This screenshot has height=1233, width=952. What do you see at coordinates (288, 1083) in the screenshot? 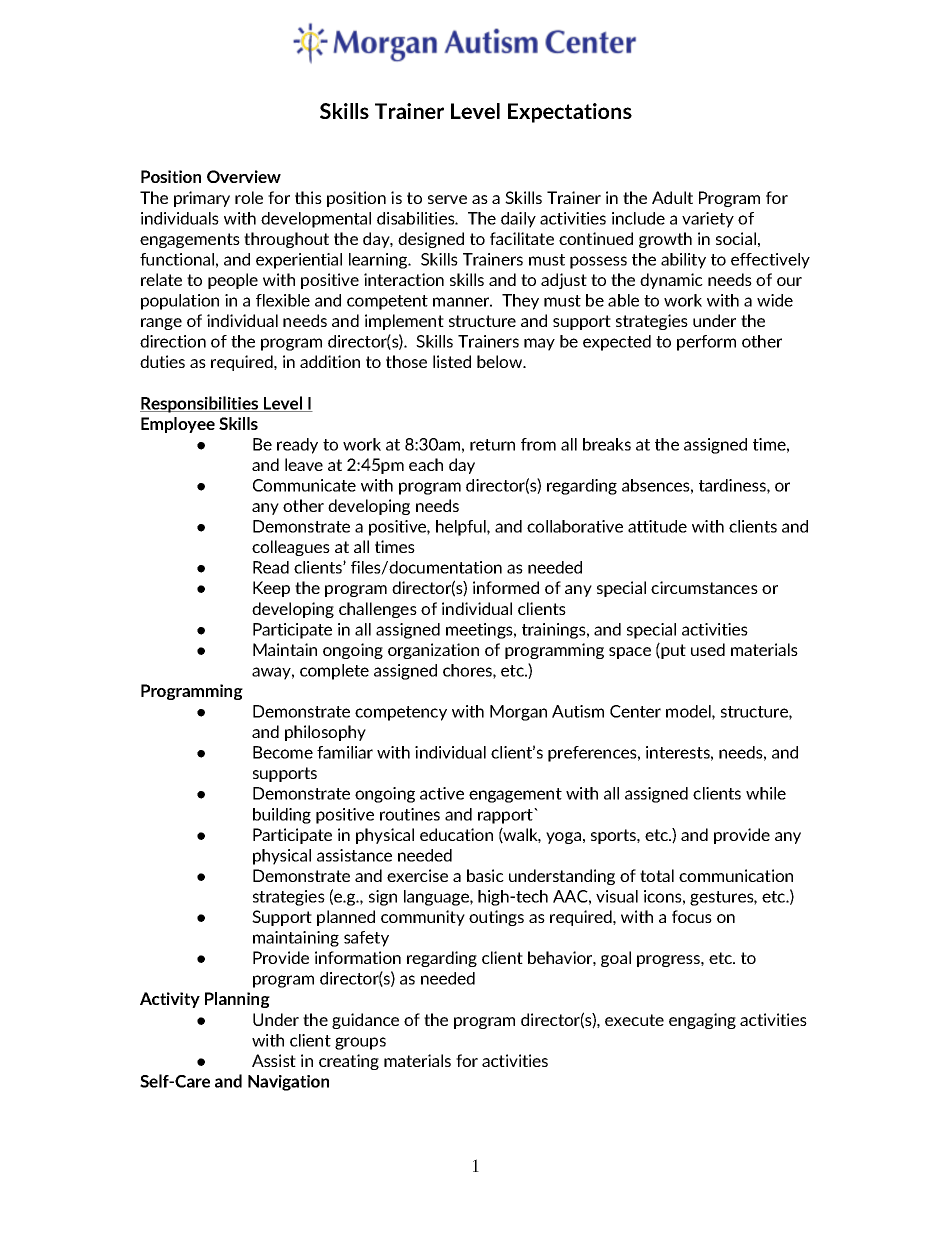
I see `Navigation` at bounding box center [288, 1083].
